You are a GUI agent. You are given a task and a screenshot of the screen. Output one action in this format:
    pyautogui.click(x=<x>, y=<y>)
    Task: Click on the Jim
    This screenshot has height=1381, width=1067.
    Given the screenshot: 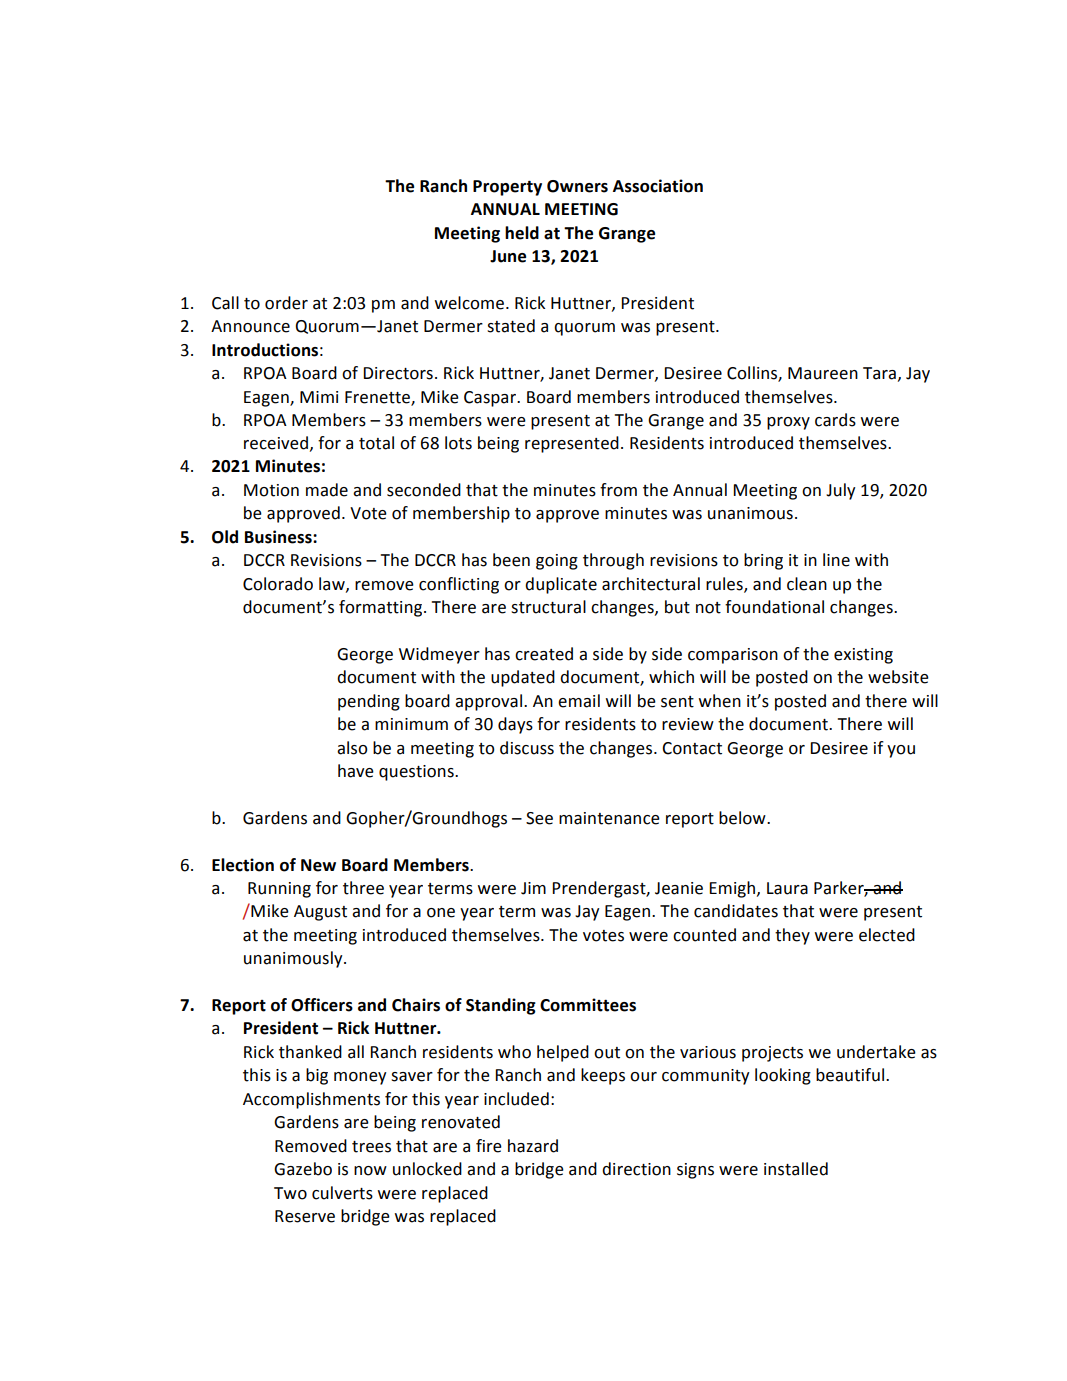 What is the action you would take?
    pyautogui.click(x=533, y=888)
